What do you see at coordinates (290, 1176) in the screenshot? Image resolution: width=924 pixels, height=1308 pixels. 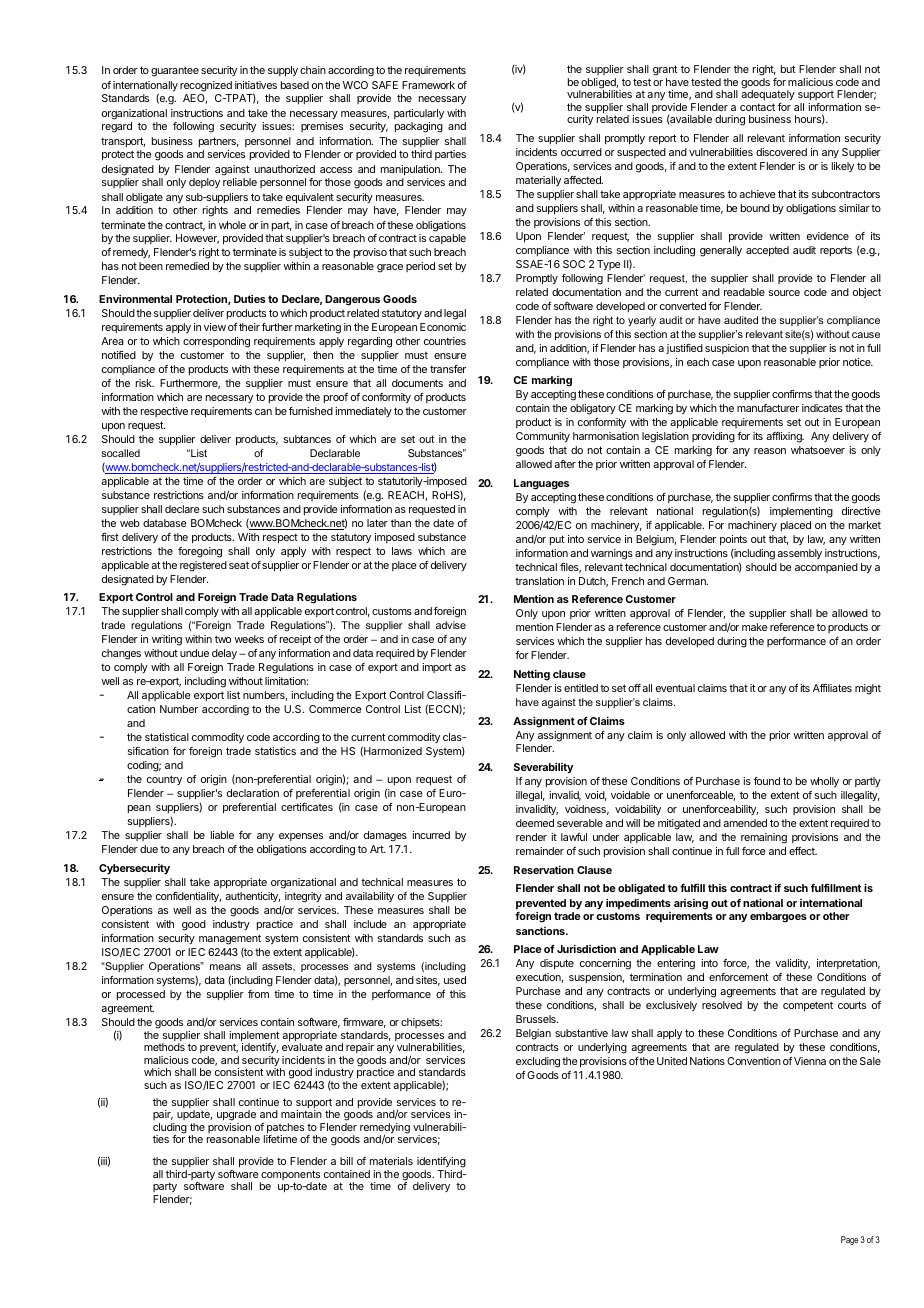 I see `components` at bounding box center [290, 1176].
